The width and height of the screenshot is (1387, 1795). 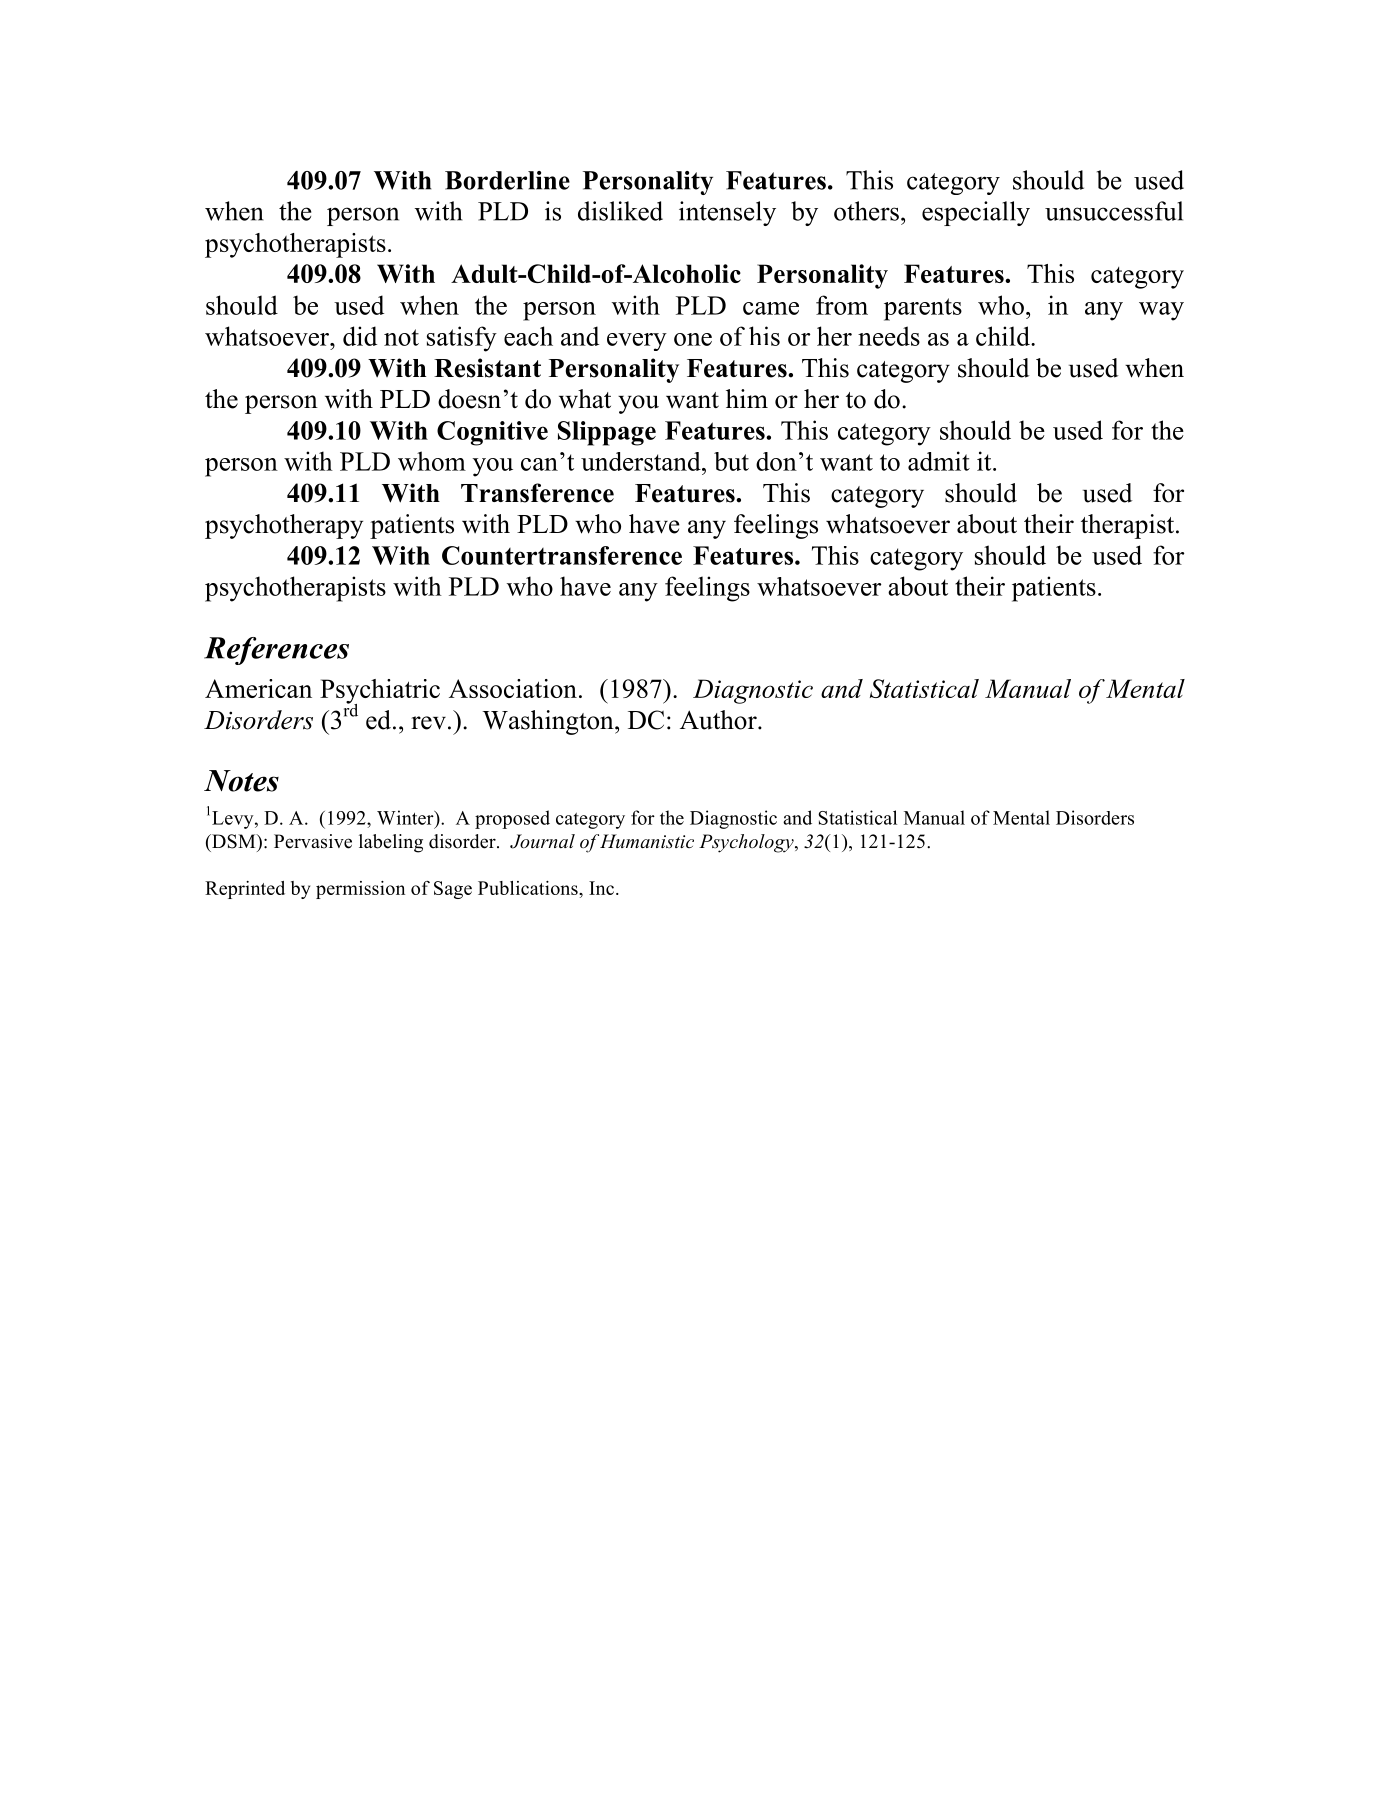 I want to click on him, so click(x=747, y=398).
